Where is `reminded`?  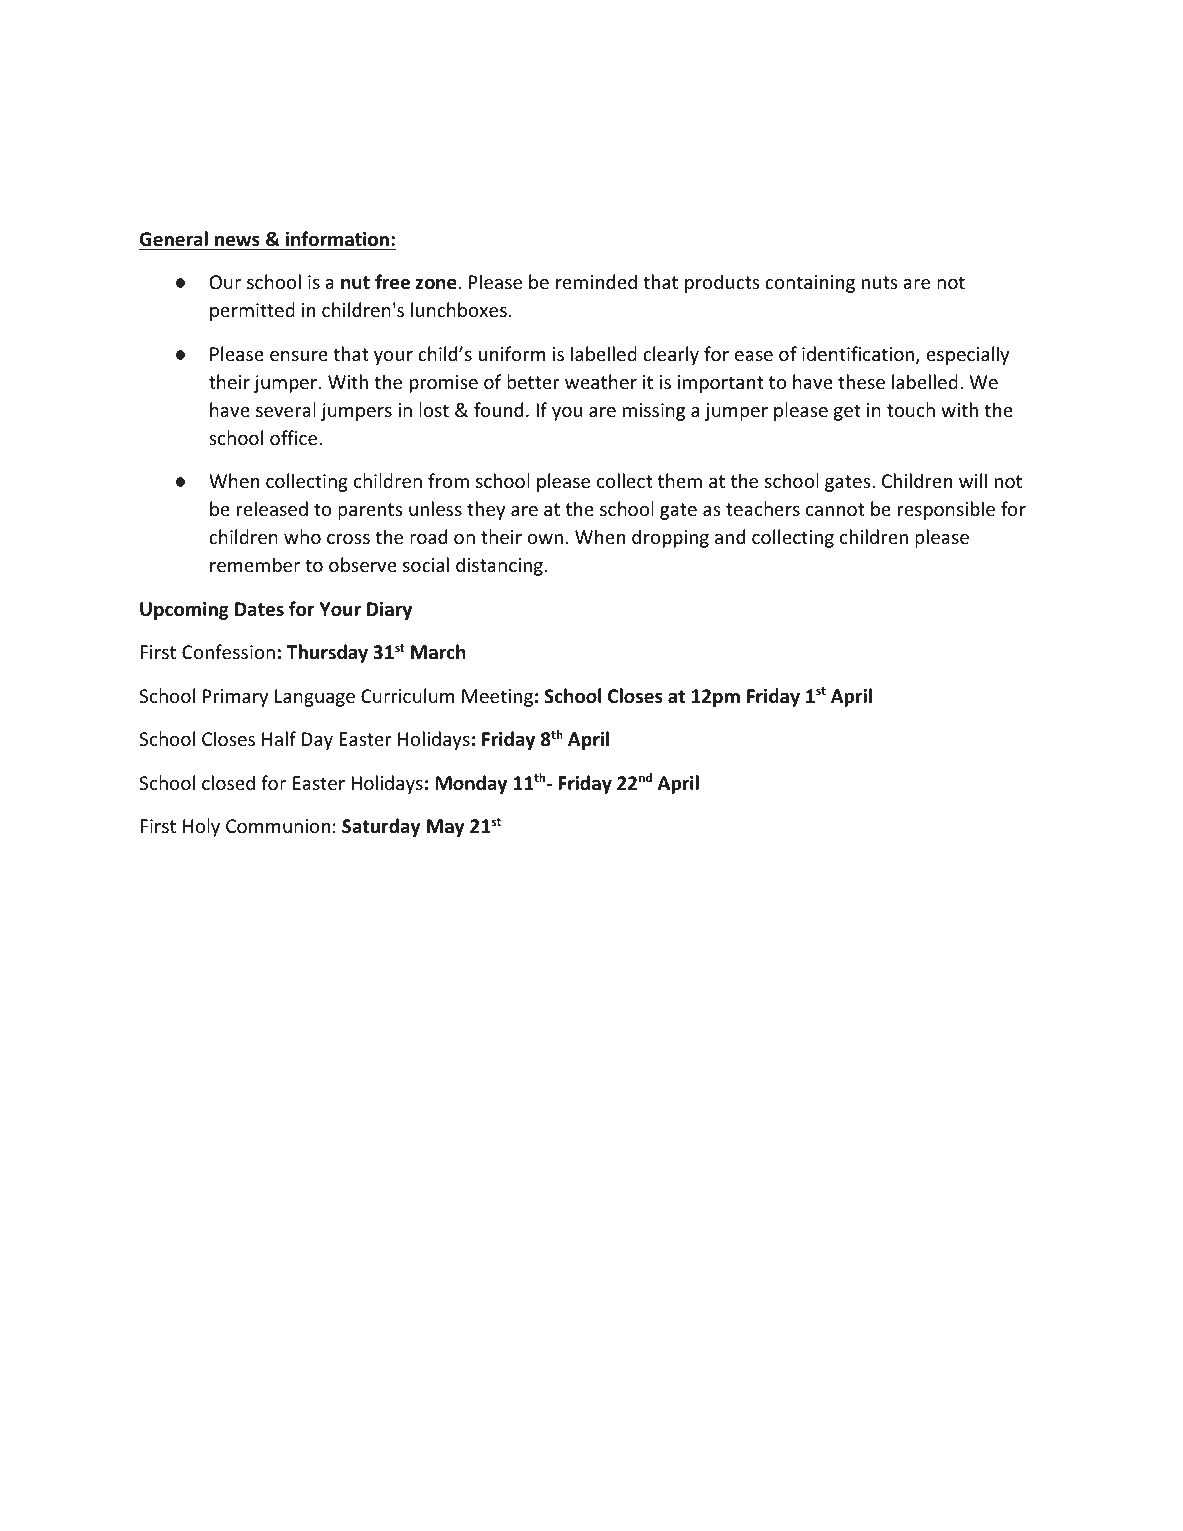 reminded is located at coordinates (596, 281).
